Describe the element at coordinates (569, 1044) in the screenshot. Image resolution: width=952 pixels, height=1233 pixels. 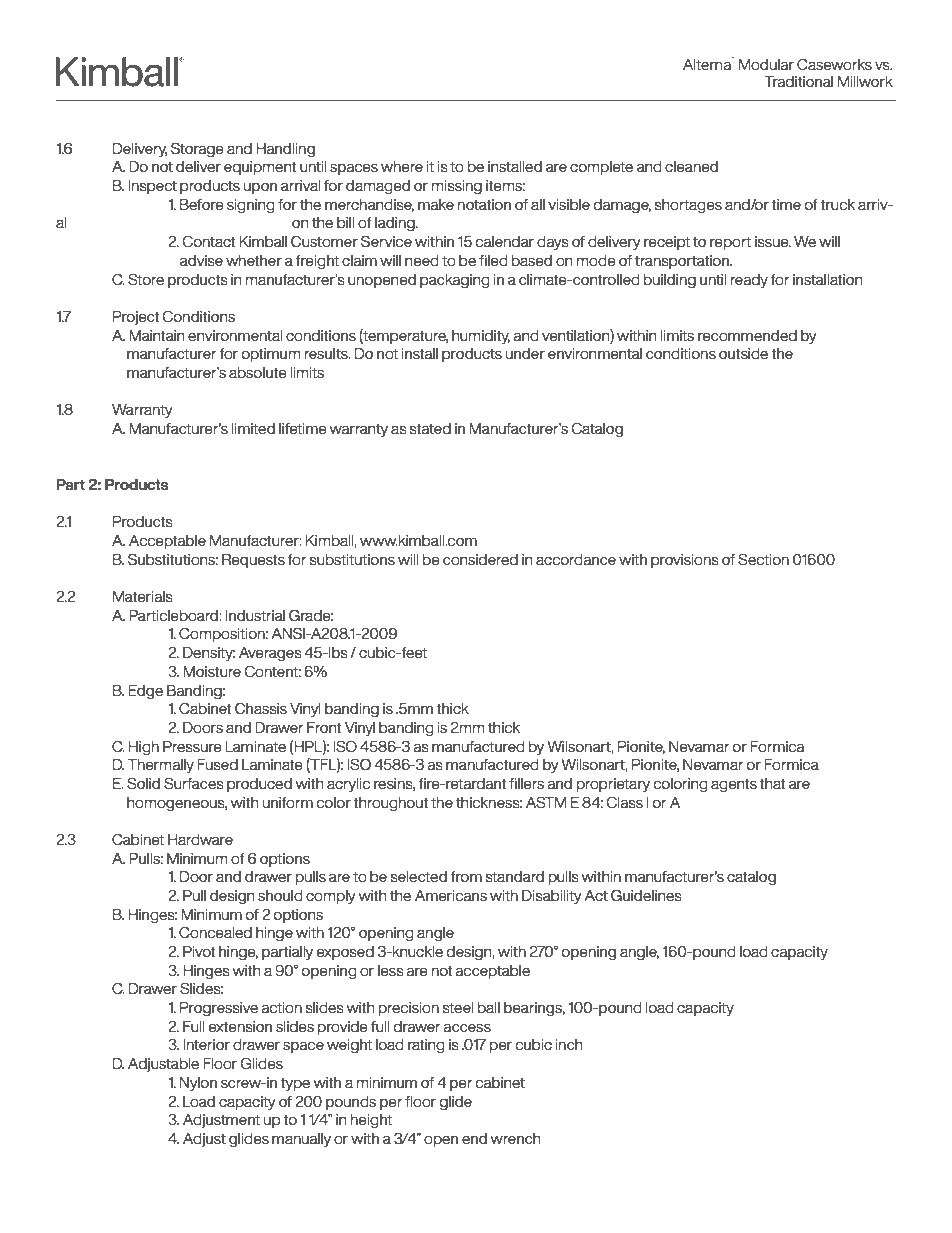
I see `inch` at that location.
